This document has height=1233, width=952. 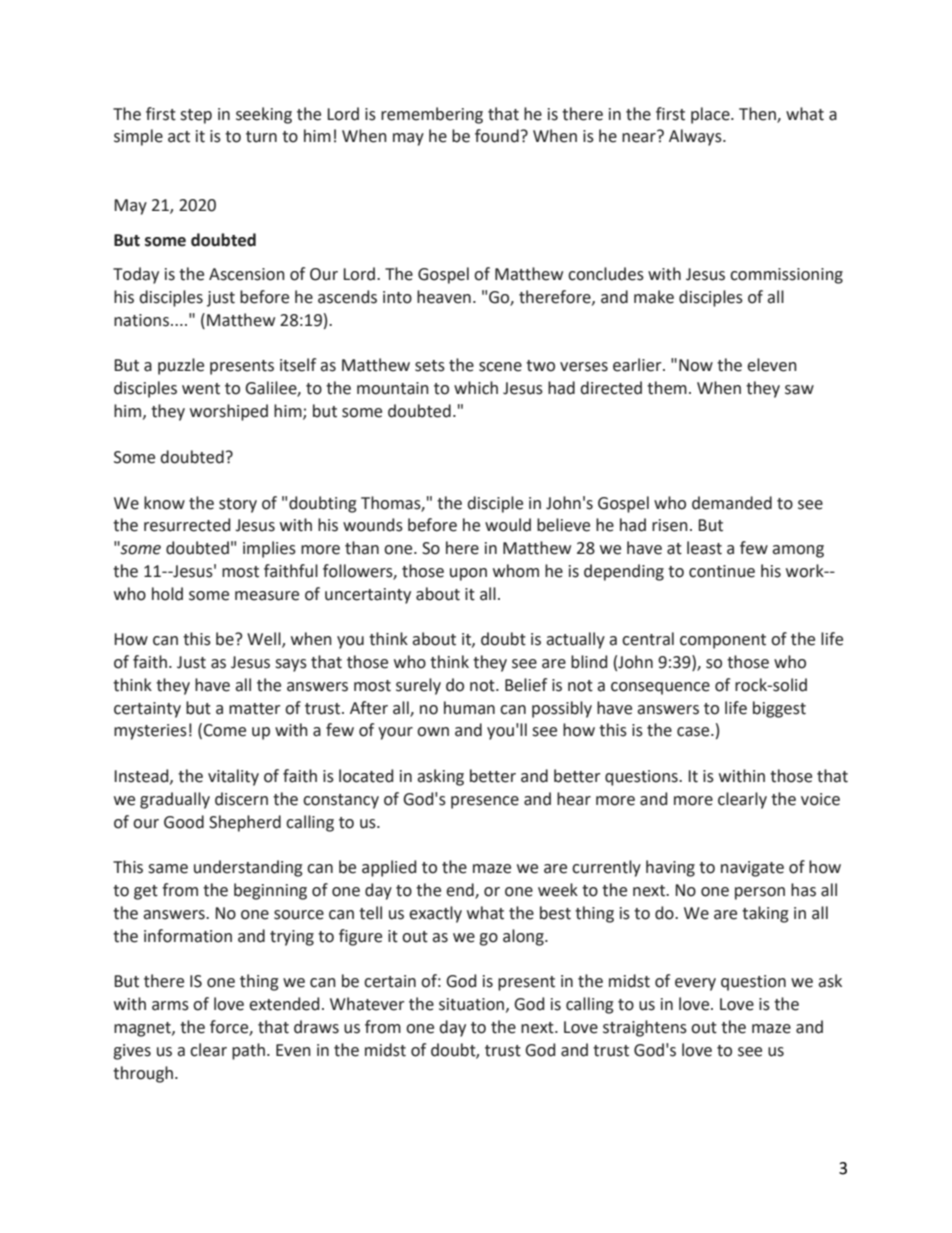 I want to click on case, so click(x=694, y=732).
